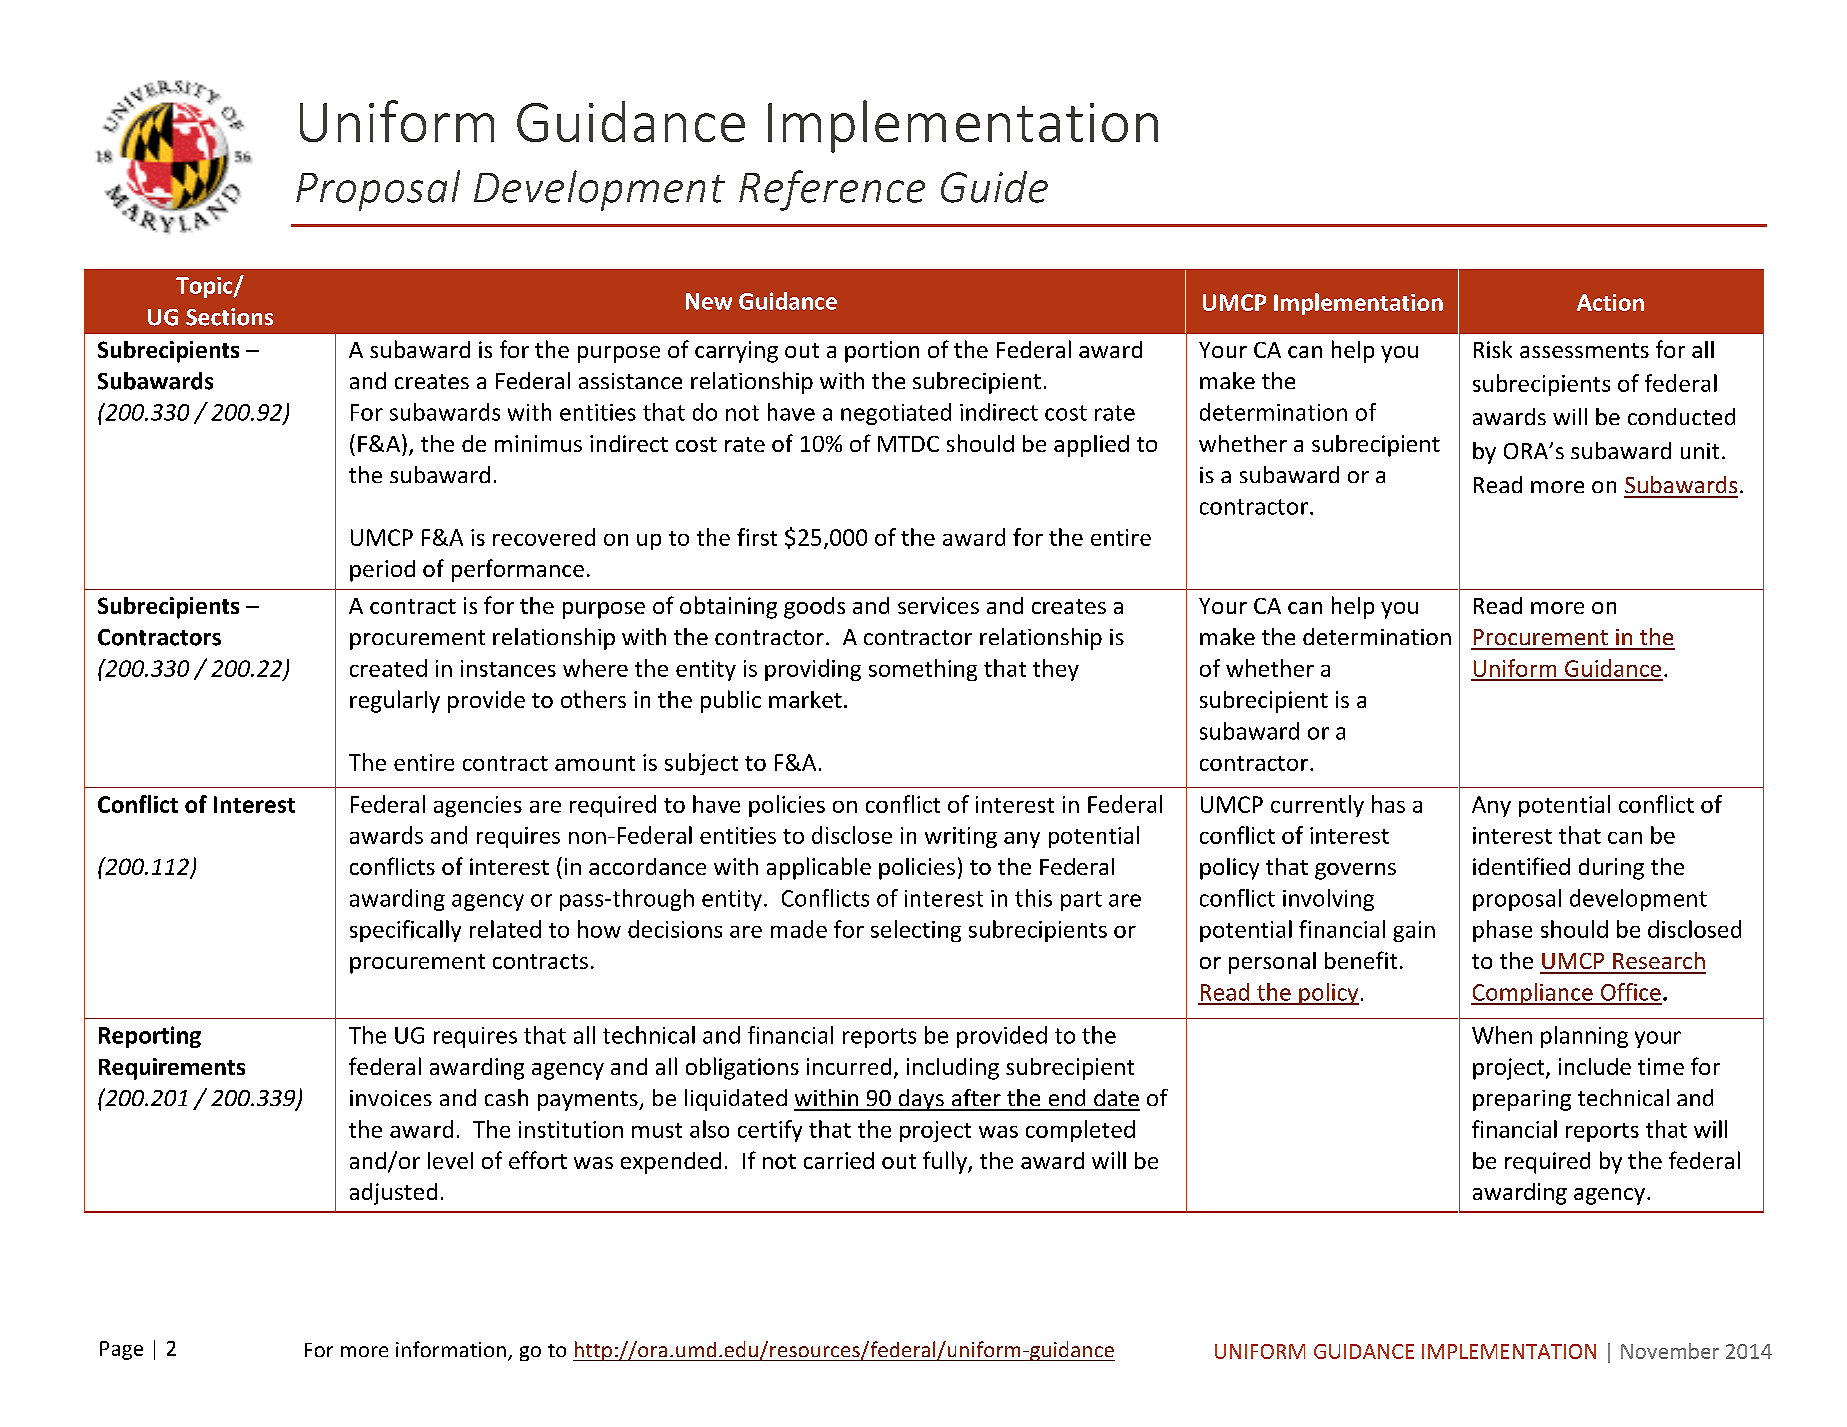 The height and width of the screenshot is (1427, 1847). Describe the element at coordinates (1670, 1351) in the screenshot. I see `November` at that location.
